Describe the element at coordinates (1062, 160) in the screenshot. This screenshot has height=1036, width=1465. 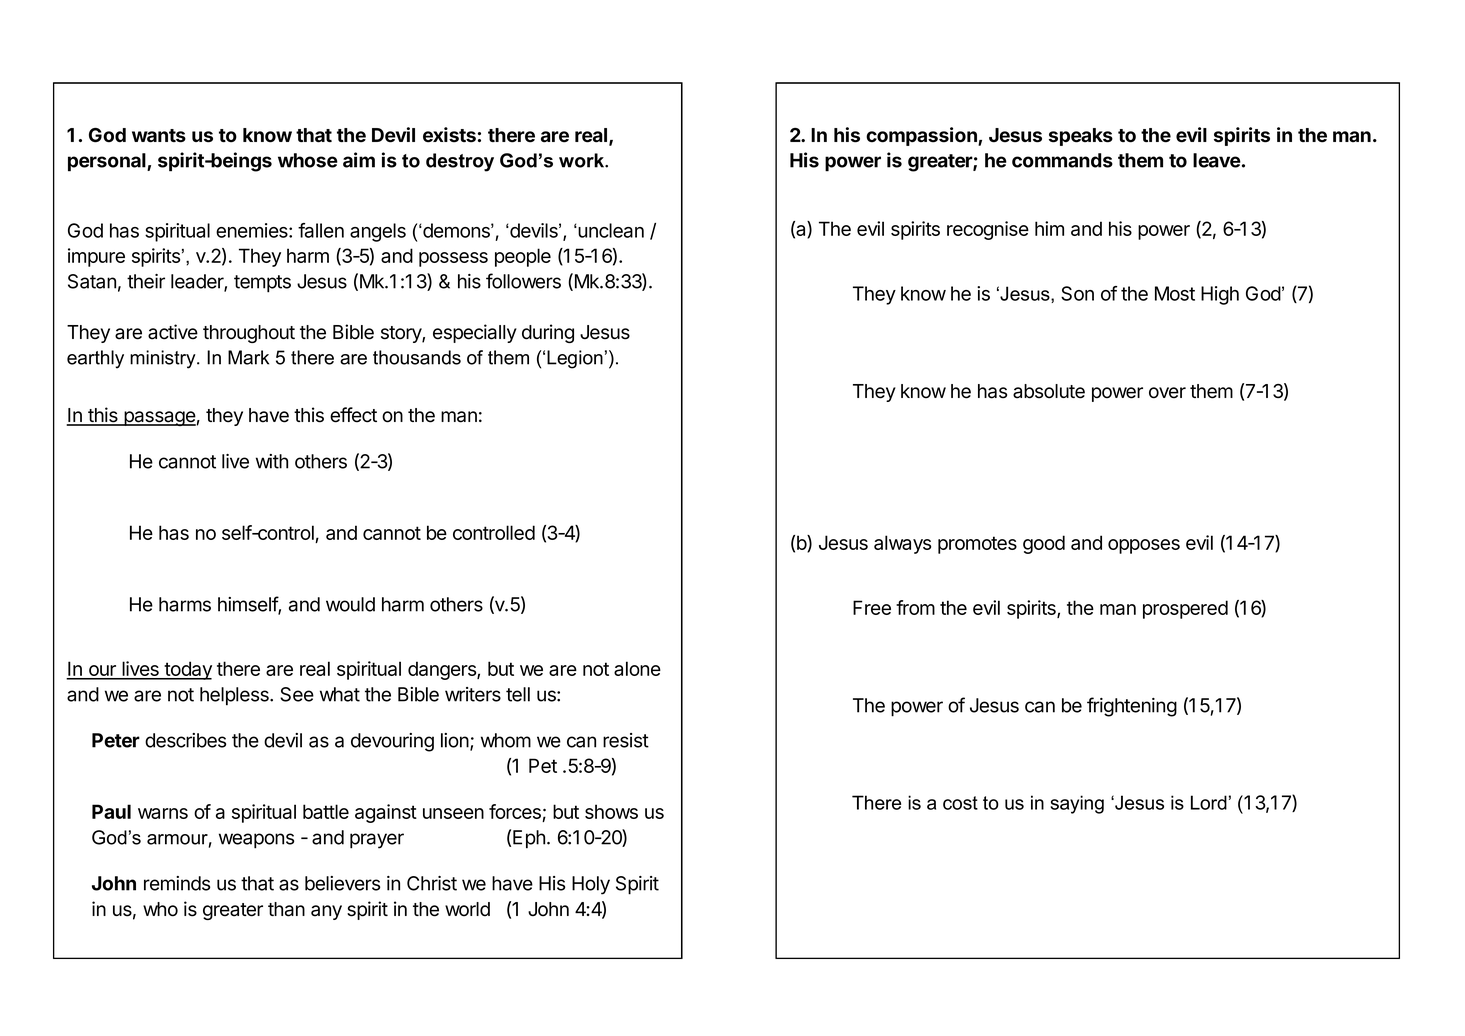
I see `commands` at that location.
